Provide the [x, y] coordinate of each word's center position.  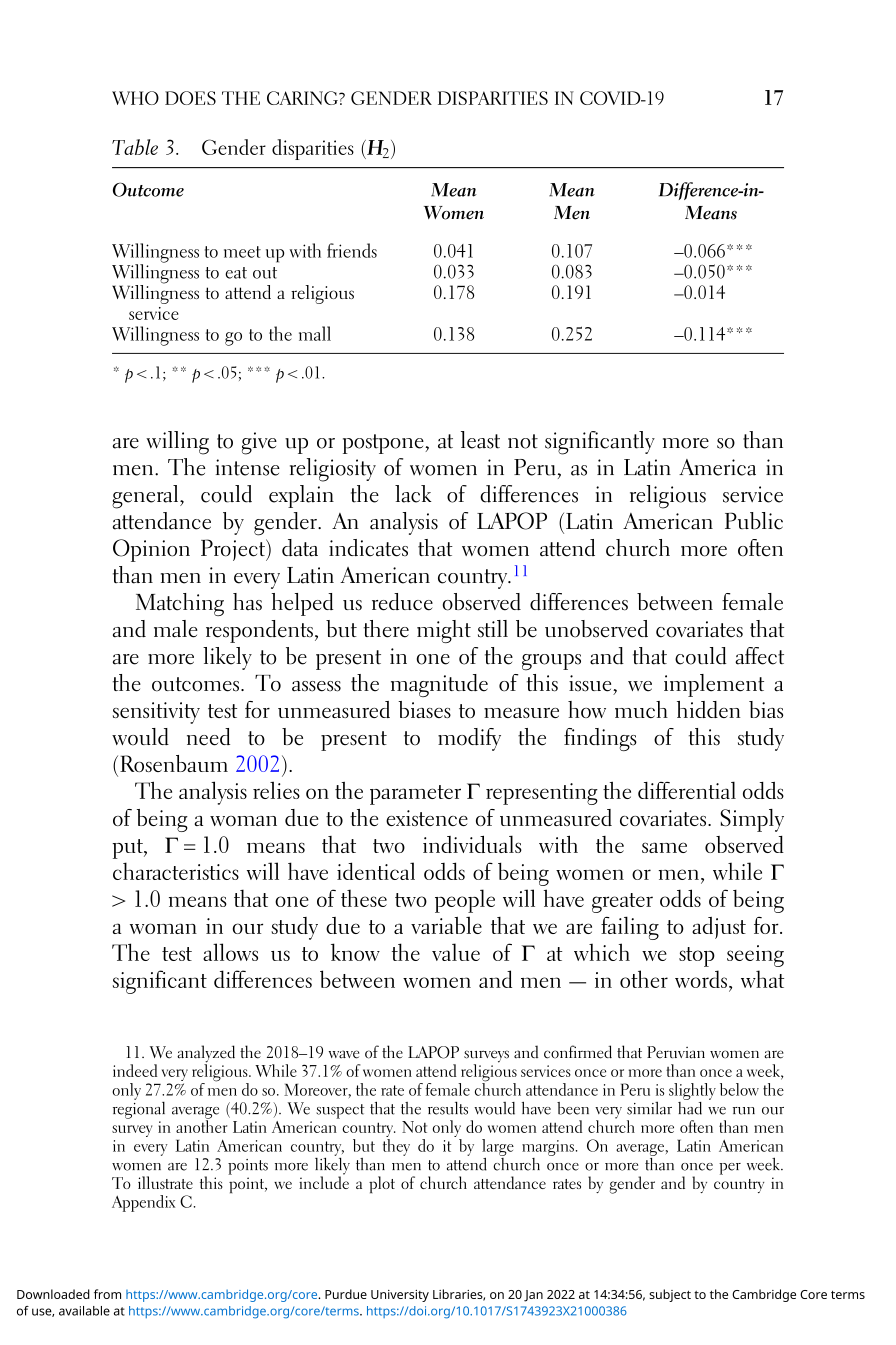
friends [352, 250]
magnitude [439, 685]
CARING [303, 98]
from [107, 1294]
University [400, 1296]
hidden [709, 709]
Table [135, 147]
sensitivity [156, 713]
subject [670, 1295]
